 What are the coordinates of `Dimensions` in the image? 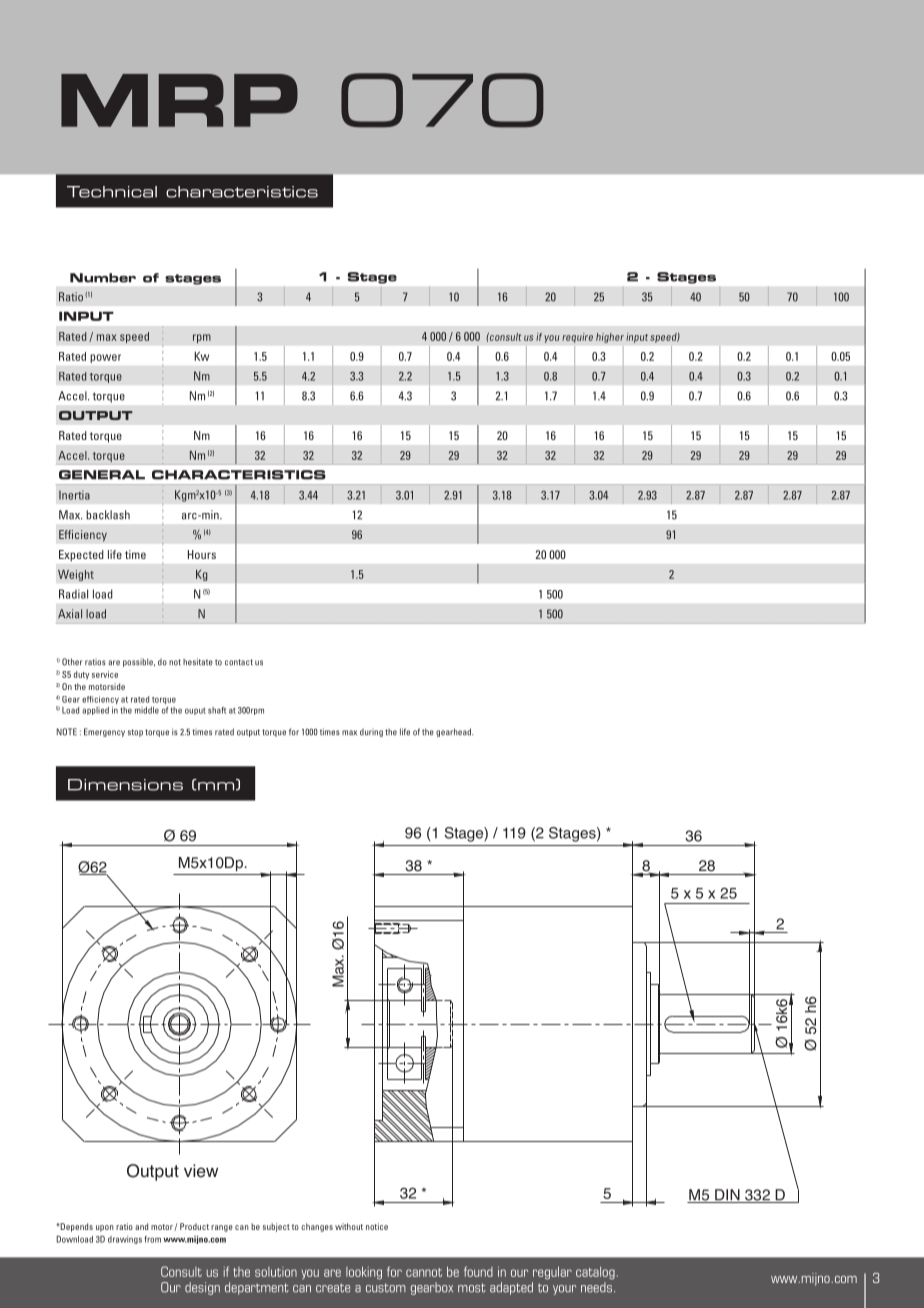 It's located at (125, 785).
